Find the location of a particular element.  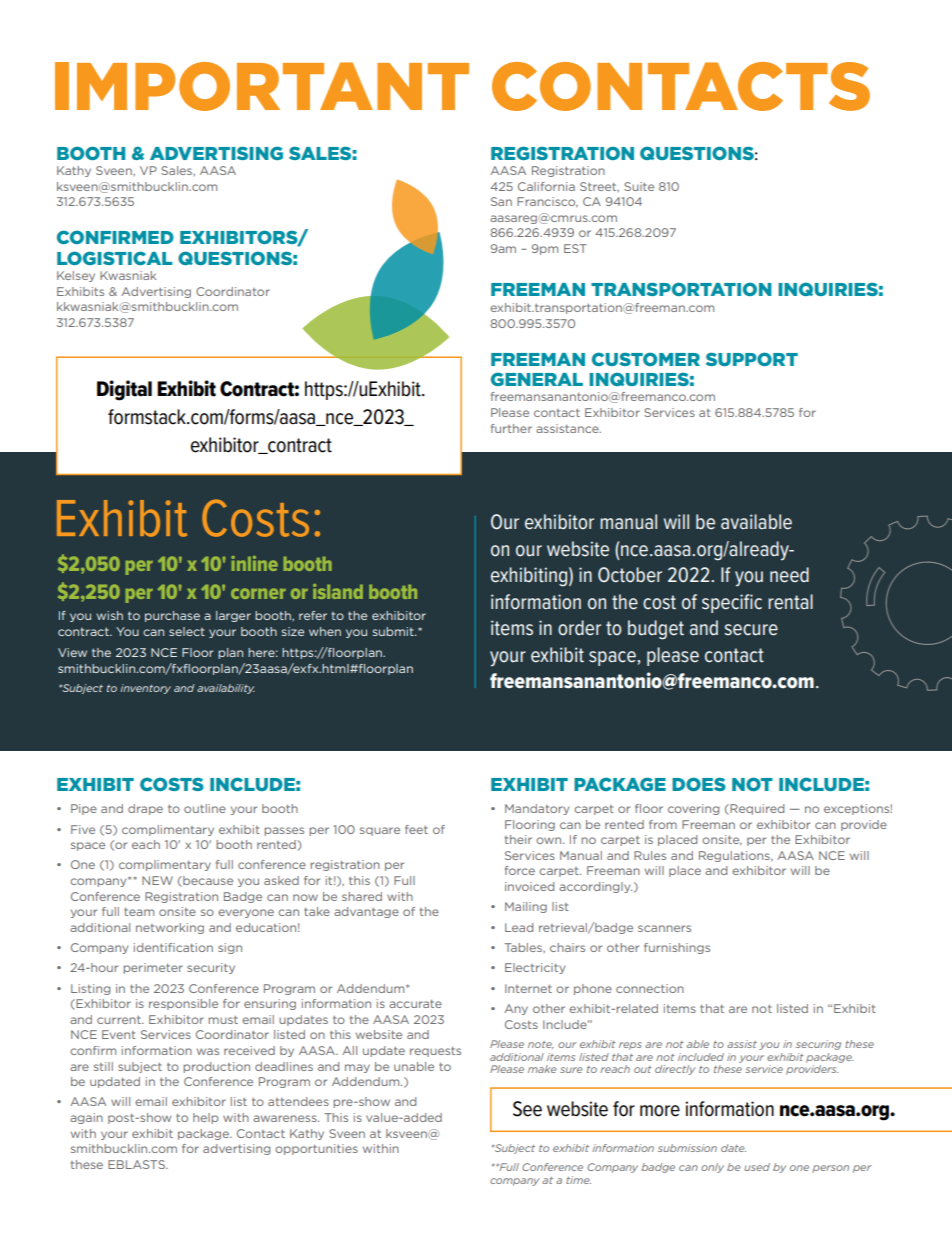

SUPPORT is located at coordinates (752, 359).
